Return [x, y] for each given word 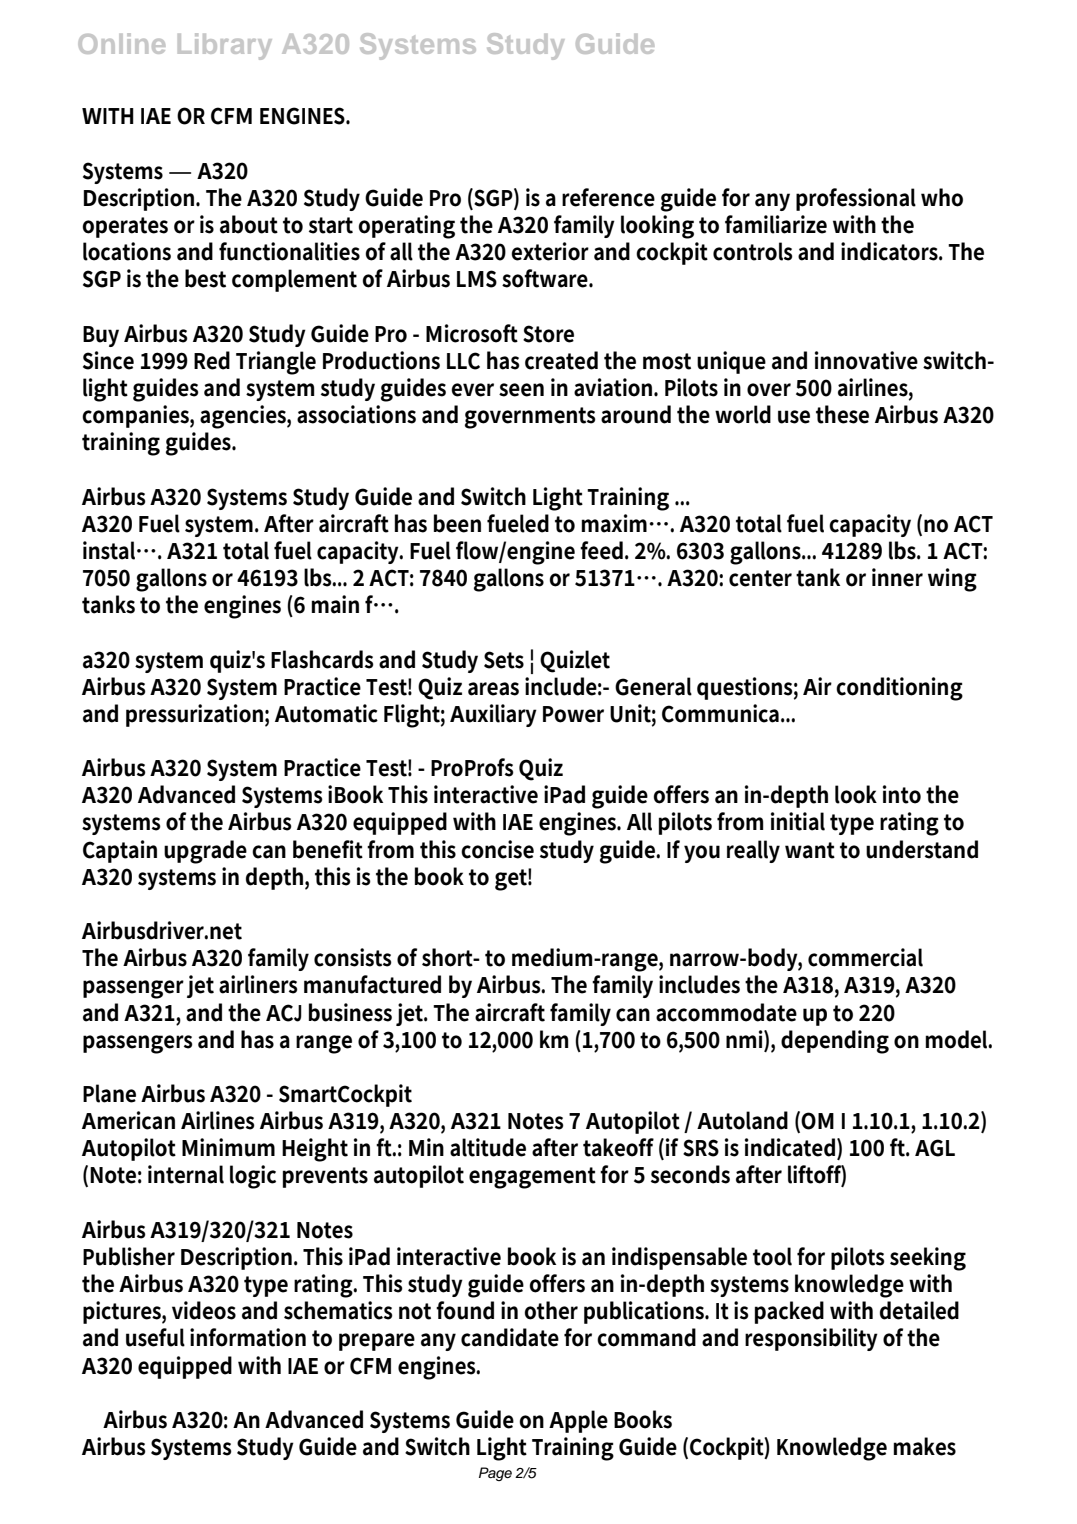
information [248, 1337]
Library [225, 46]
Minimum [228, 1147]
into [902, 794]
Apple [578, 1421]
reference [608, 197]
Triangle [276, 363]
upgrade [205, 852]
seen [521, 390]
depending [835, 1042]
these [842, 414]
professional [856, 199]
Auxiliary [493, 715]
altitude [488, 1147]
